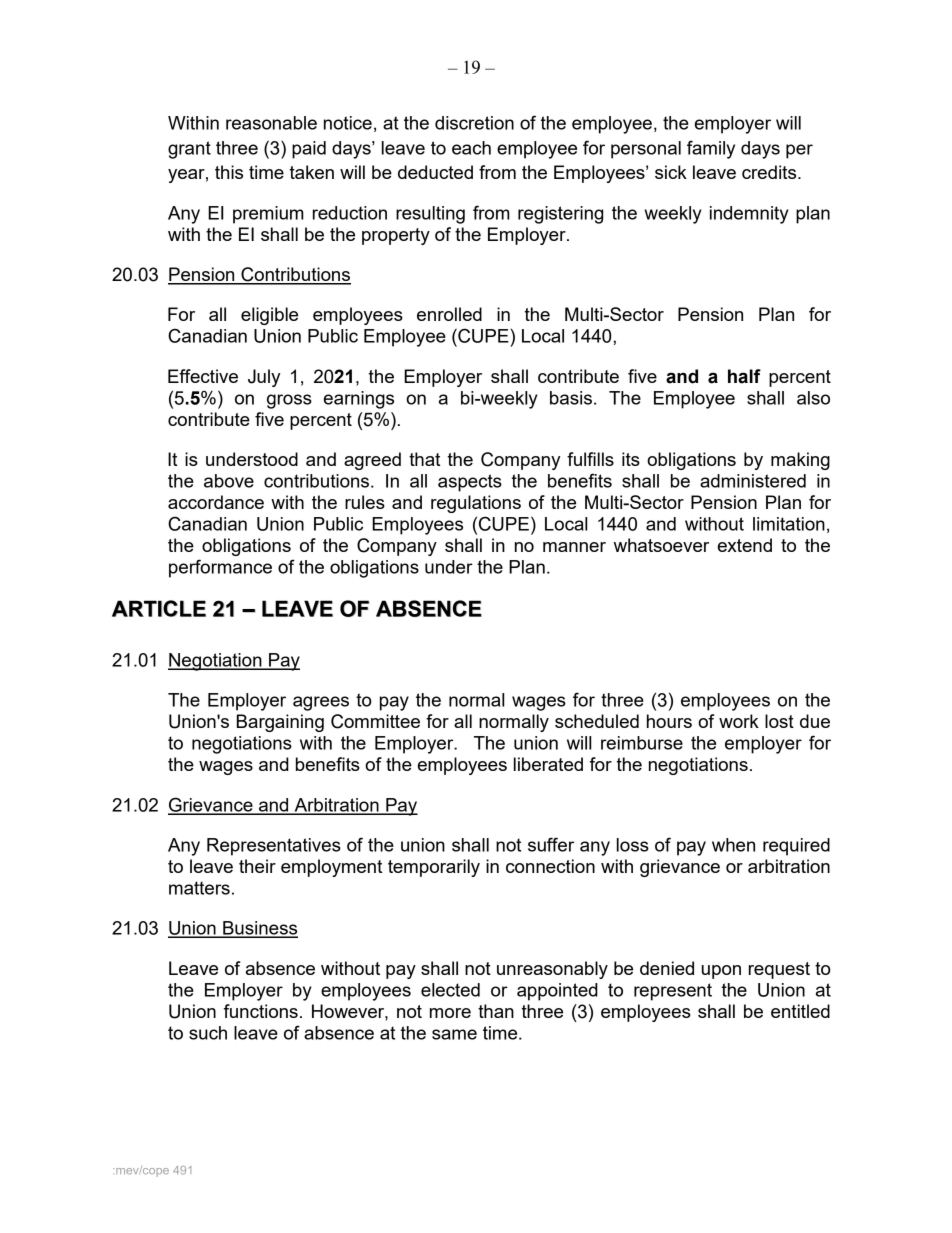 The image size is (952, 1233). I want to click on than, so click(496, 1011).
